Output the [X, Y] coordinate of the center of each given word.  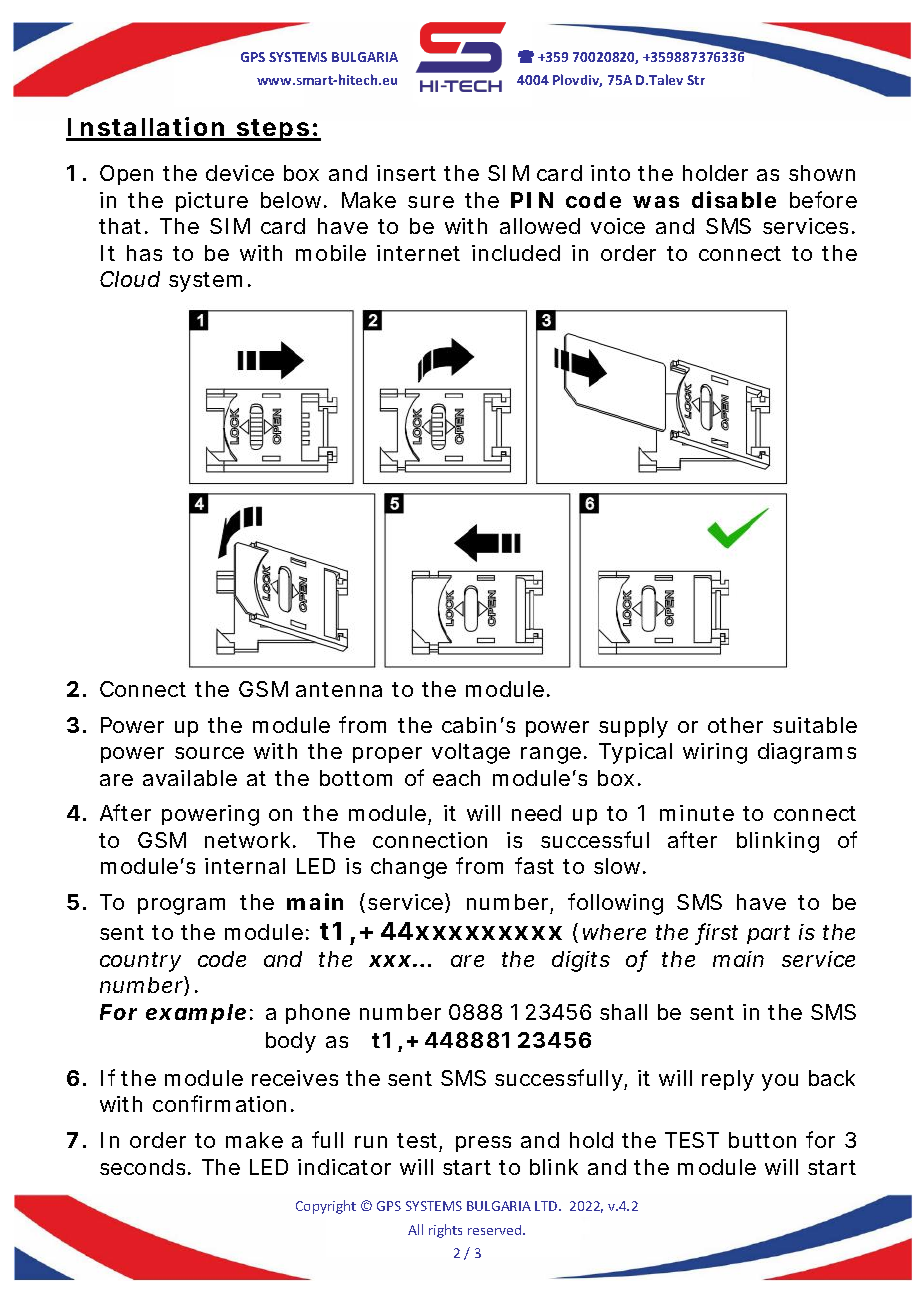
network [247, 840]
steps [273, 130]
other [735, 725]
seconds [142, 1167]
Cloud [130, 279]
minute [697, 813]
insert [406, 173]
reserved [496, 1230]
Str [696, 80]
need [536, 813]
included [516, 253]
